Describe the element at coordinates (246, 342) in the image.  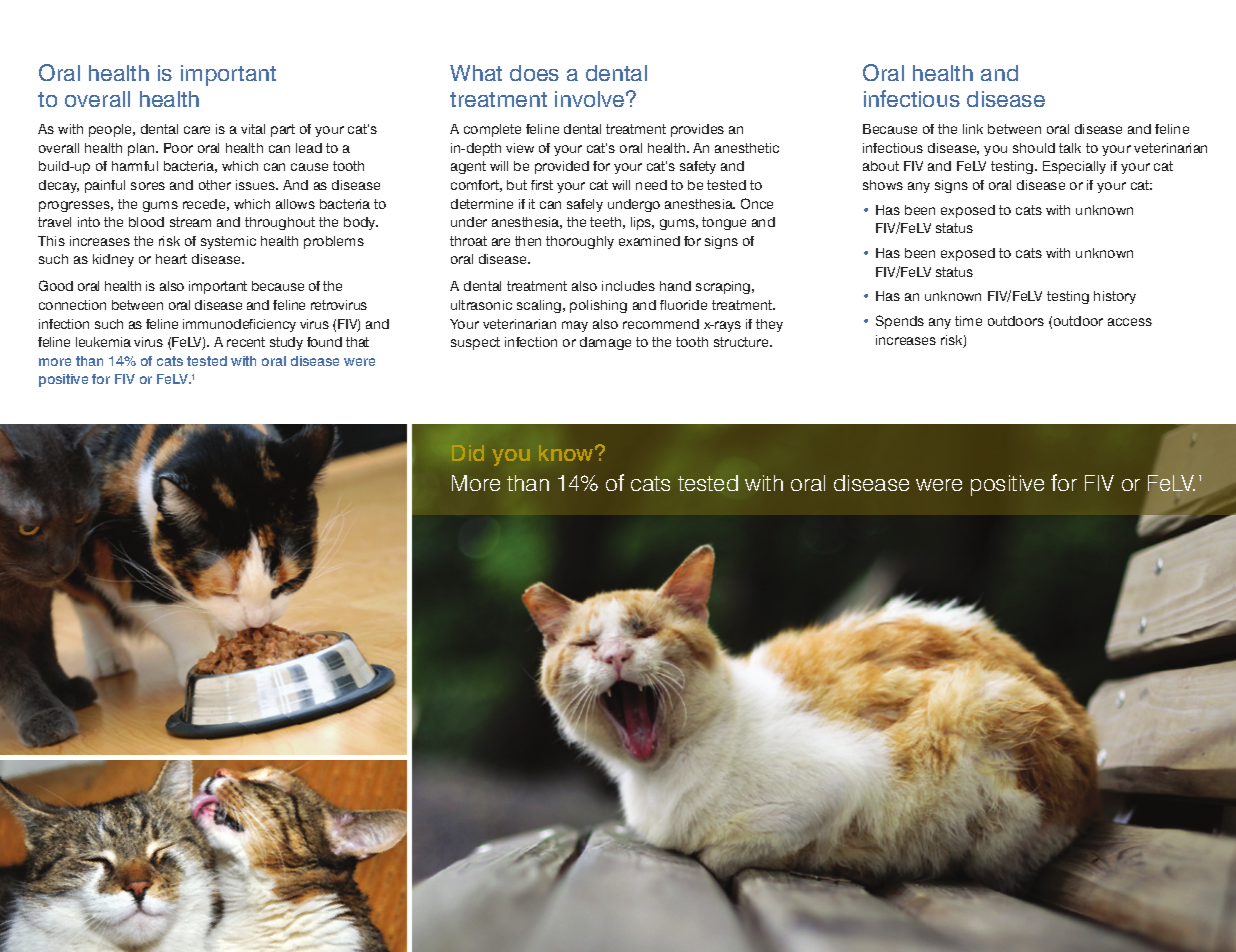
I see `recent` at that location.
